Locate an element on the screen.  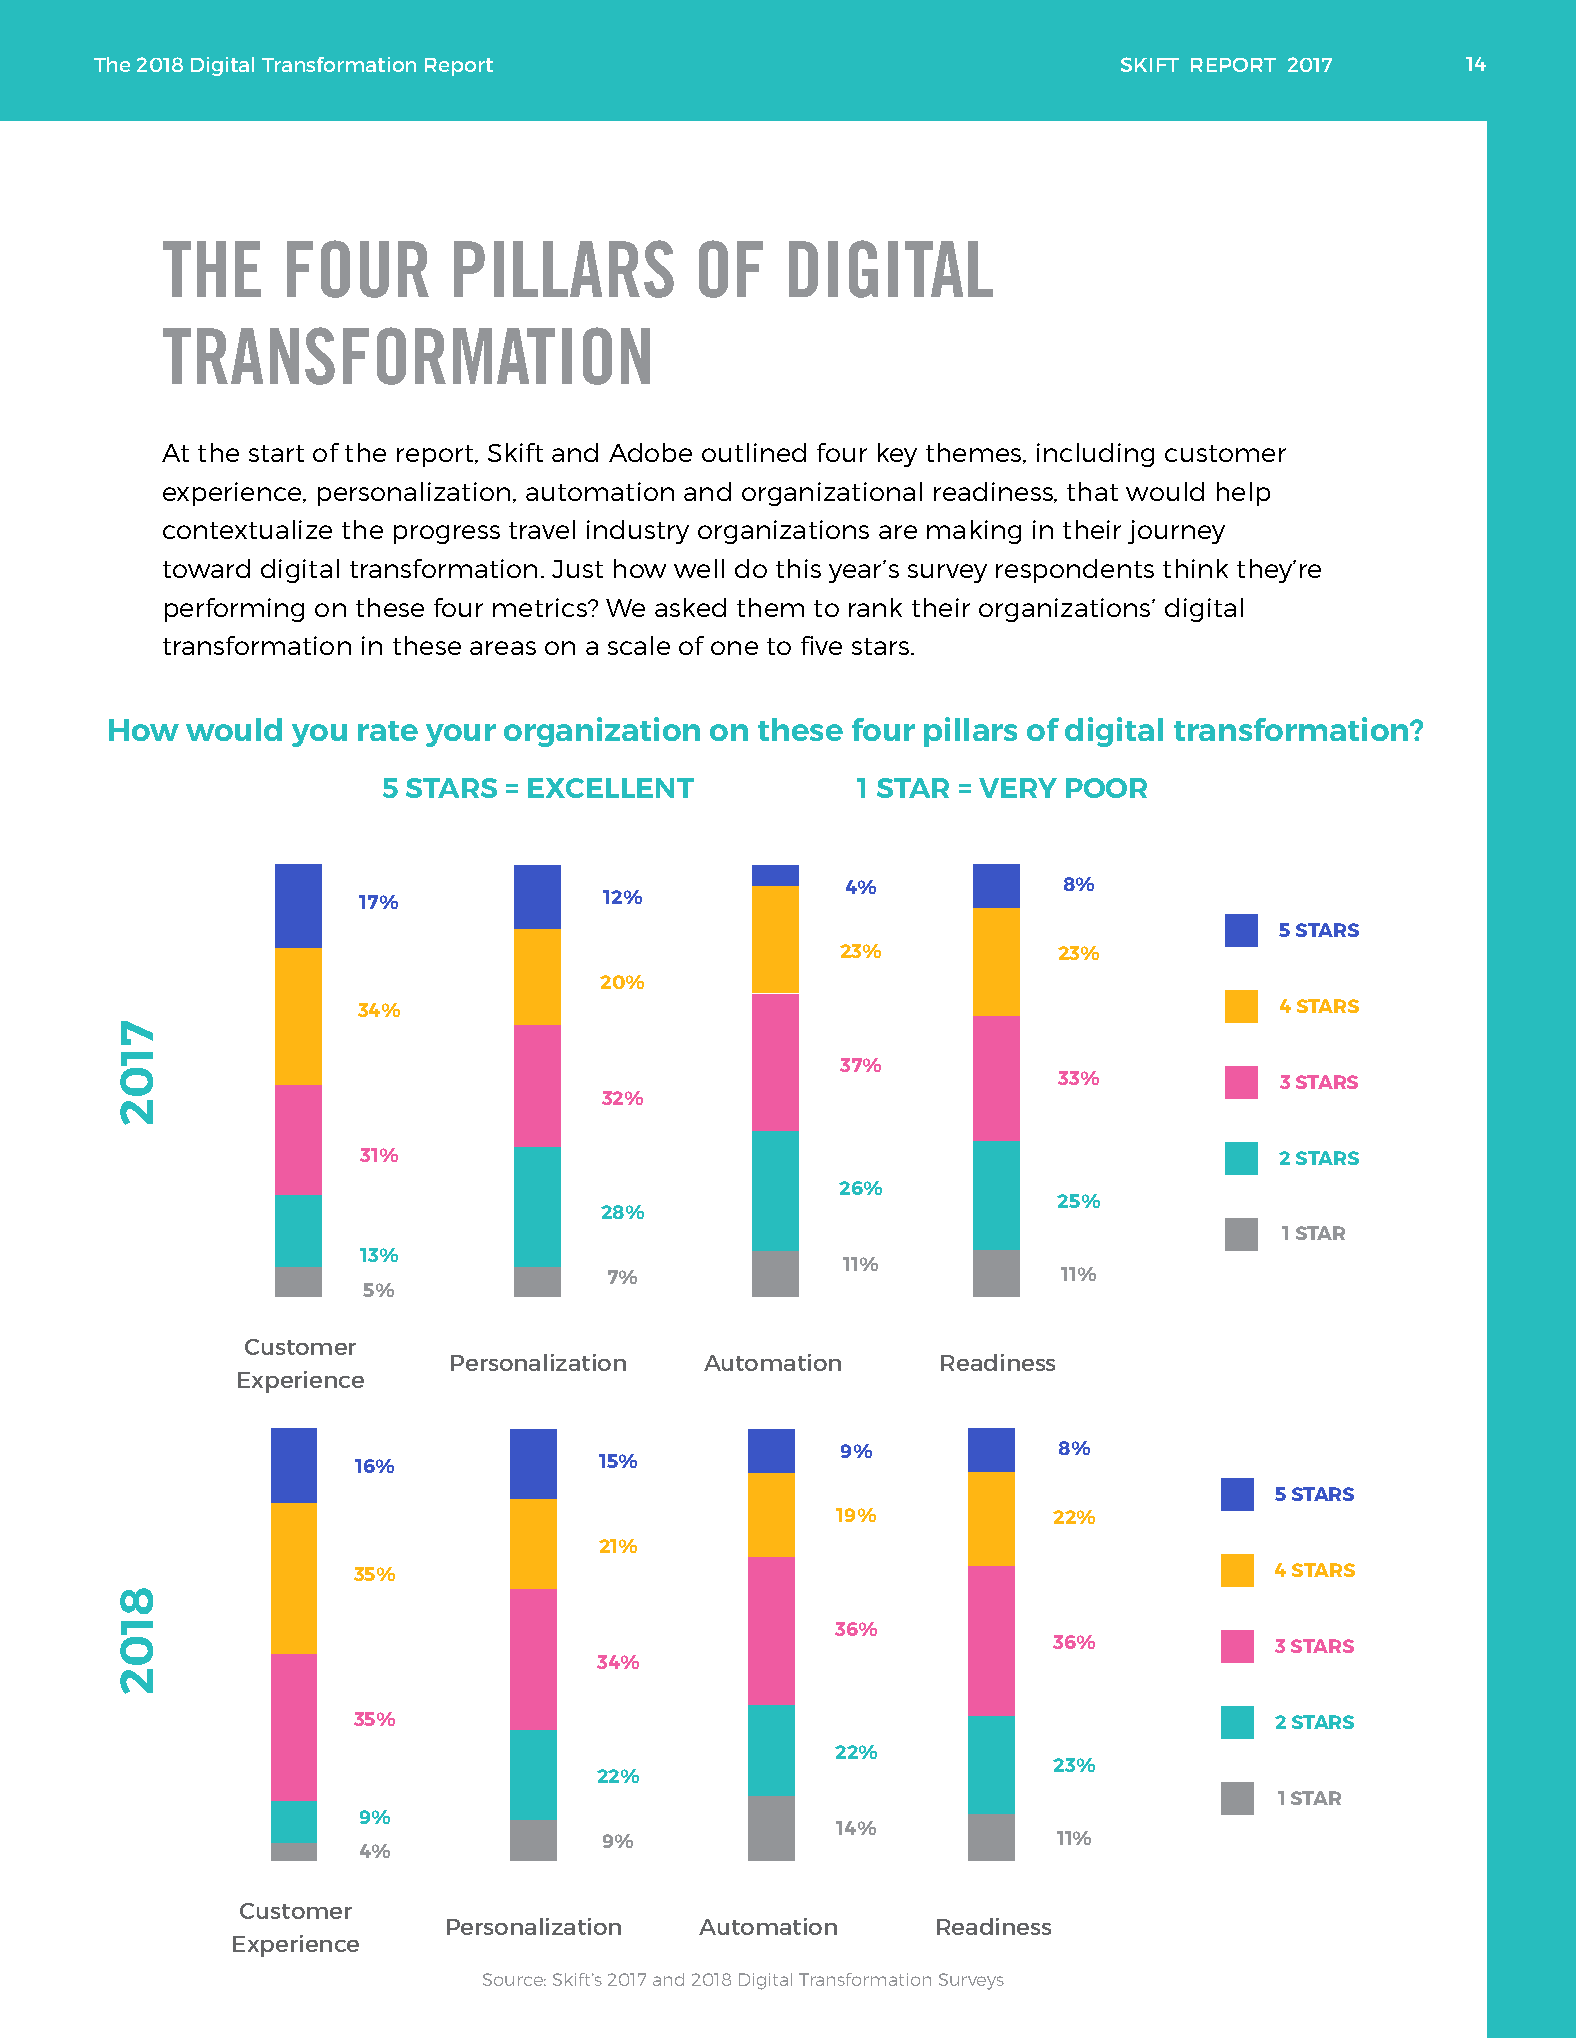
outlined is located at coordinates (754, 452).
